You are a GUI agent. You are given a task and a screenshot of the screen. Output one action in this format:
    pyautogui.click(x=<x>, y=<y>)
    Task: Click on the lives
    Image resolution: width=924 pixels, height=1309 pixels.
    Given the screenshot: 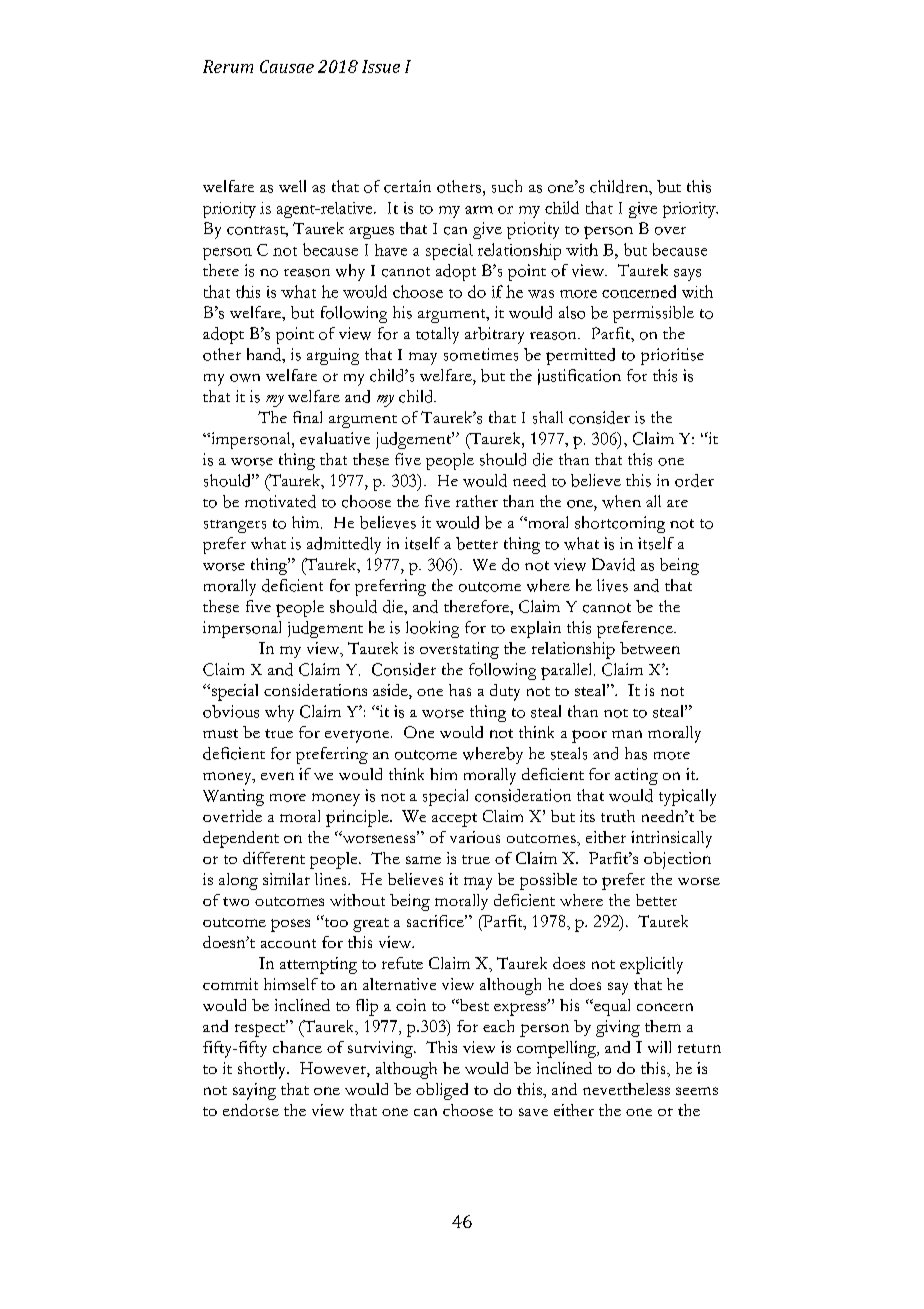 What is the action you would take?
    pyautogui.click(x=612, y=585)
